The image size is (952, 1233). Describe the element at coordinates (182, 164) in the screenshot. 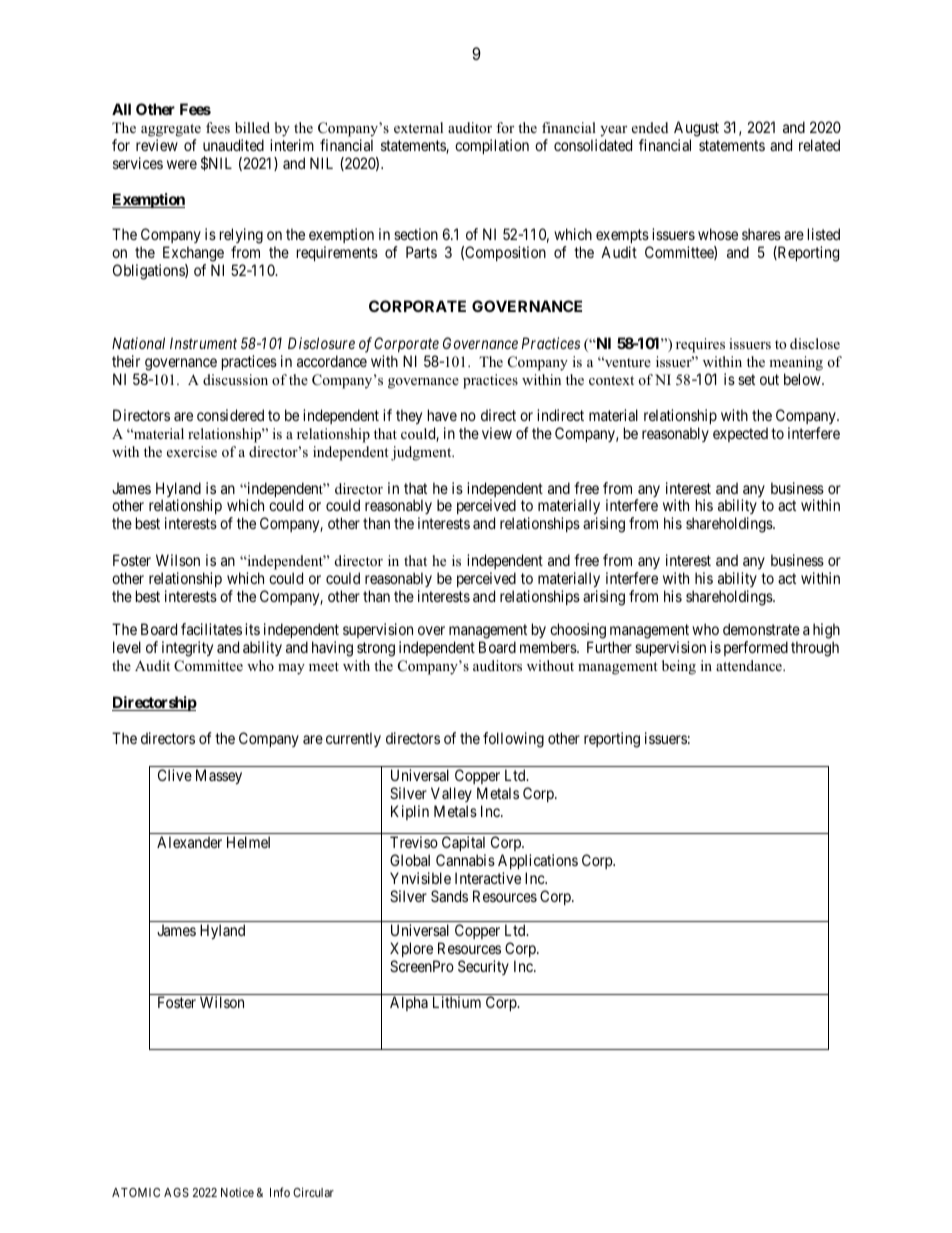

I see `were` at that location.
